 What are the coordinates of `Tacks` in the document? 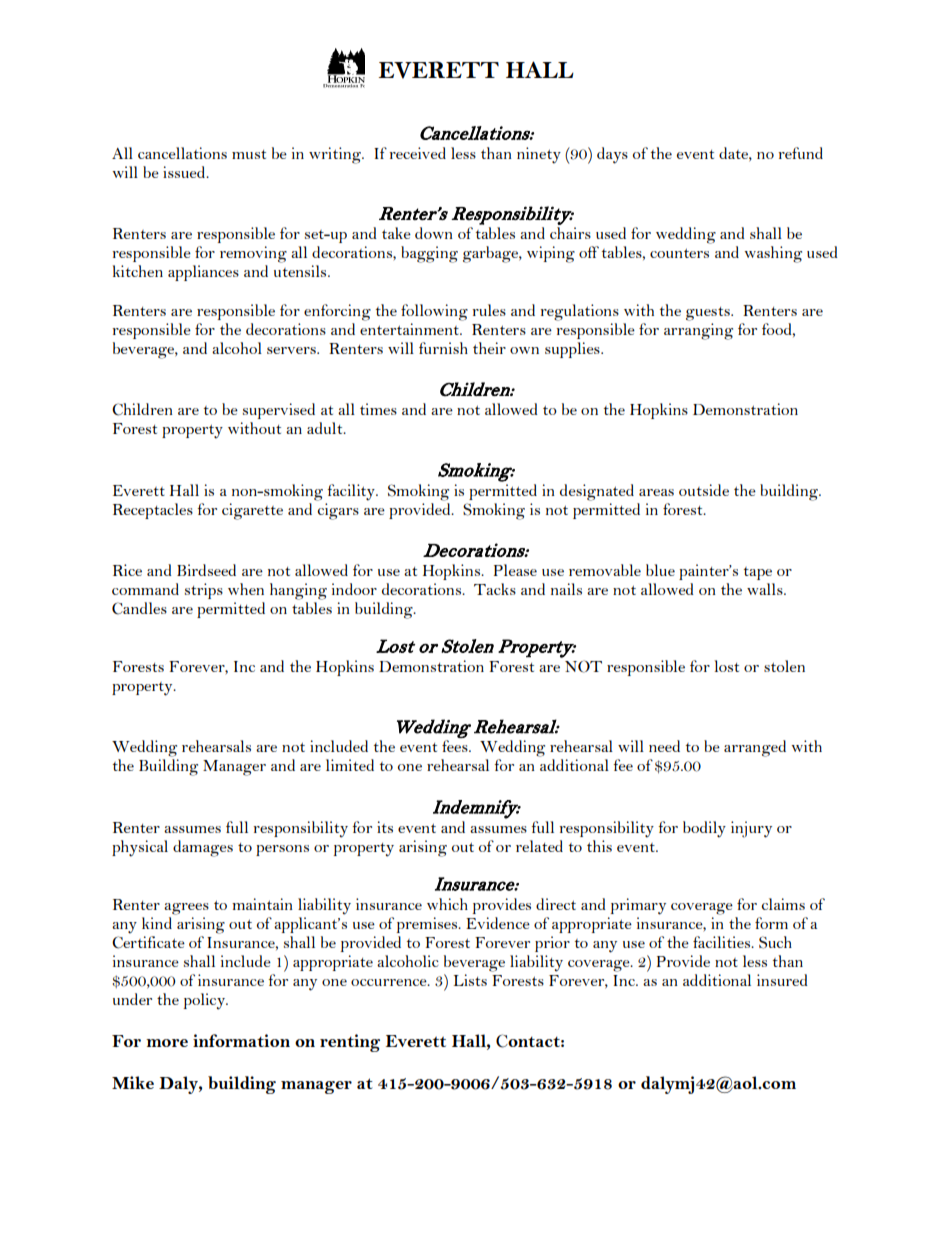 It's located at (495, 589).
